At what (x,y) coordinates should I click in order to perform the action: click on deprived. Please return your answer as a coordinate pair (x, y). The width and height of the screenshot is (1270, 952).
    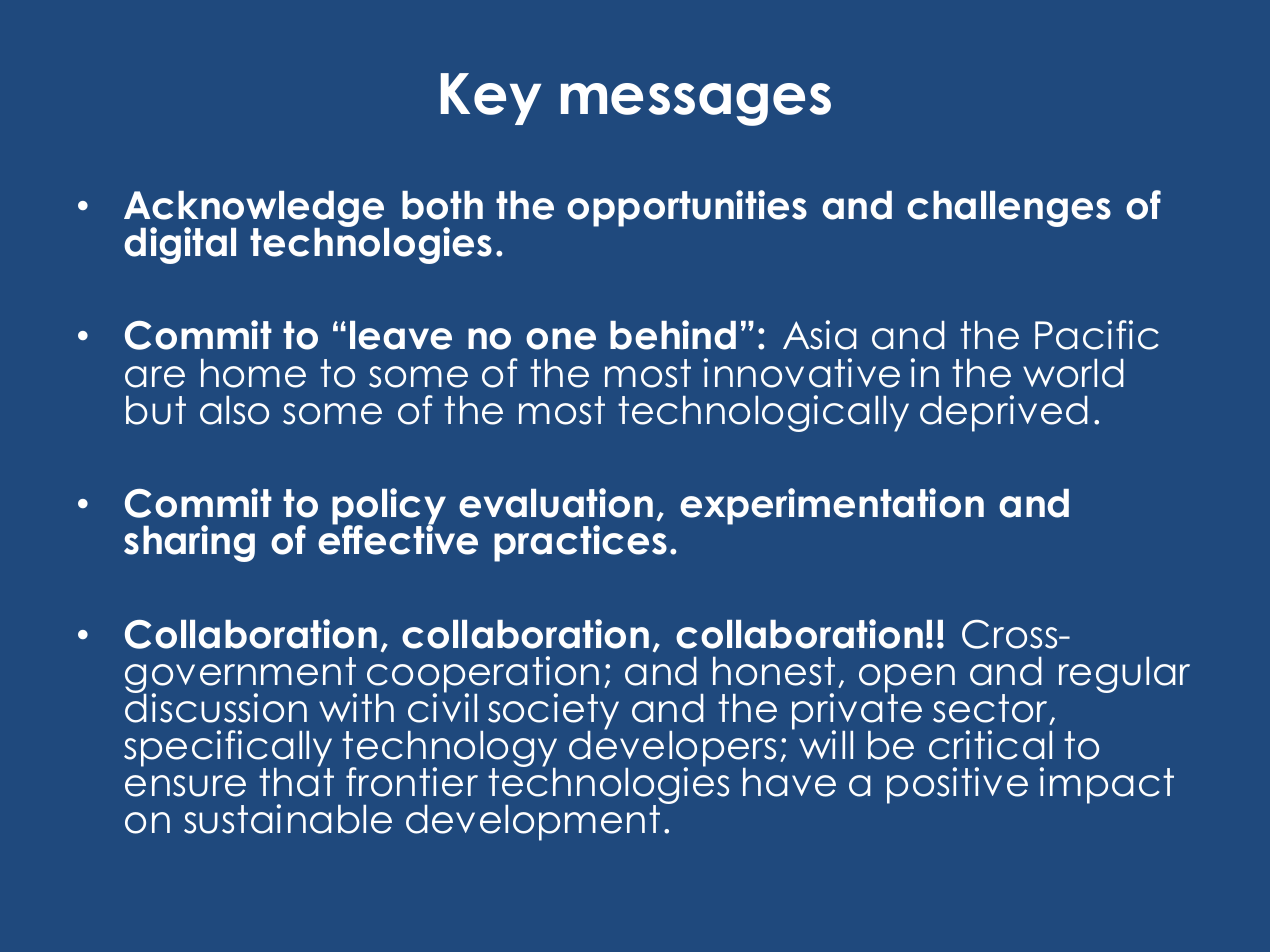
    Looking at the image, I should click on (1004, 413).
